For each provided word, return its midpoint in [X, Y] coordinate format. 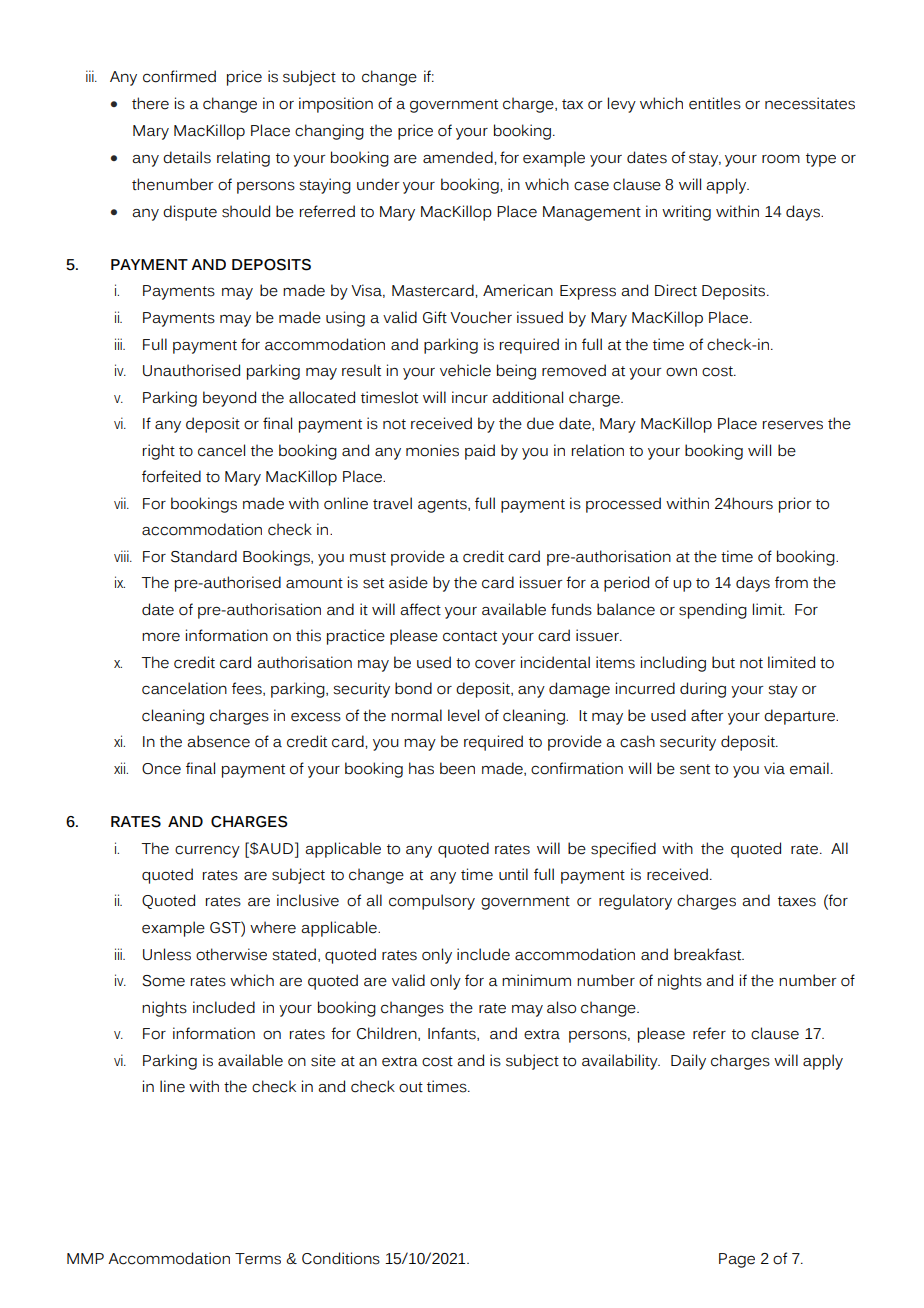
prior [795, 505]
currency [207, 851]
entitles [715, 103]
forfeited [171, 476]
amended [459, 157]
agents [443, 506]
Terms [258, 1259]
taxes [797, 901]
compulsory [432, 902]
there [150, 103]
